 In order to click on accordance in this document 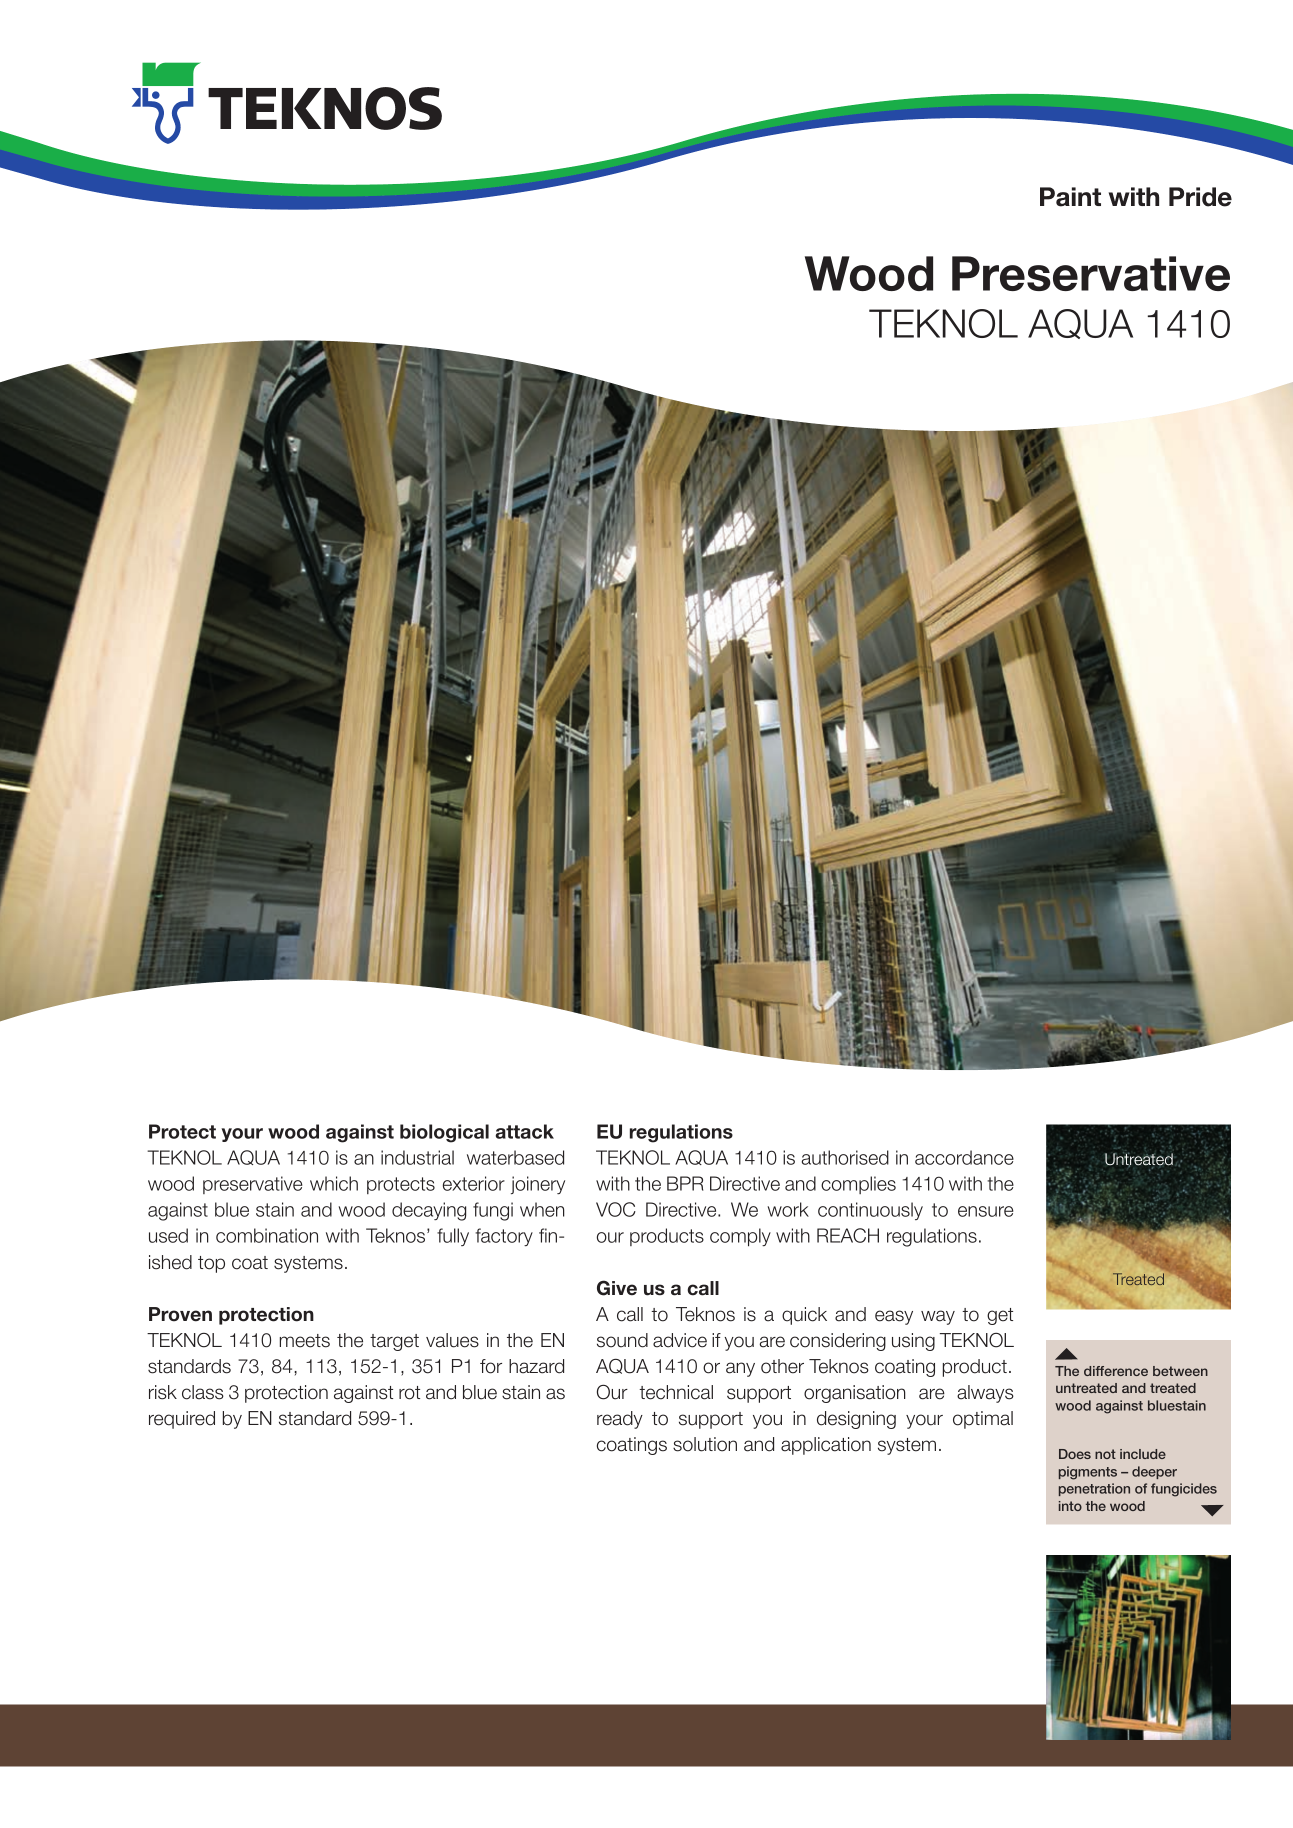, I will do `click(964, 1157)`.
